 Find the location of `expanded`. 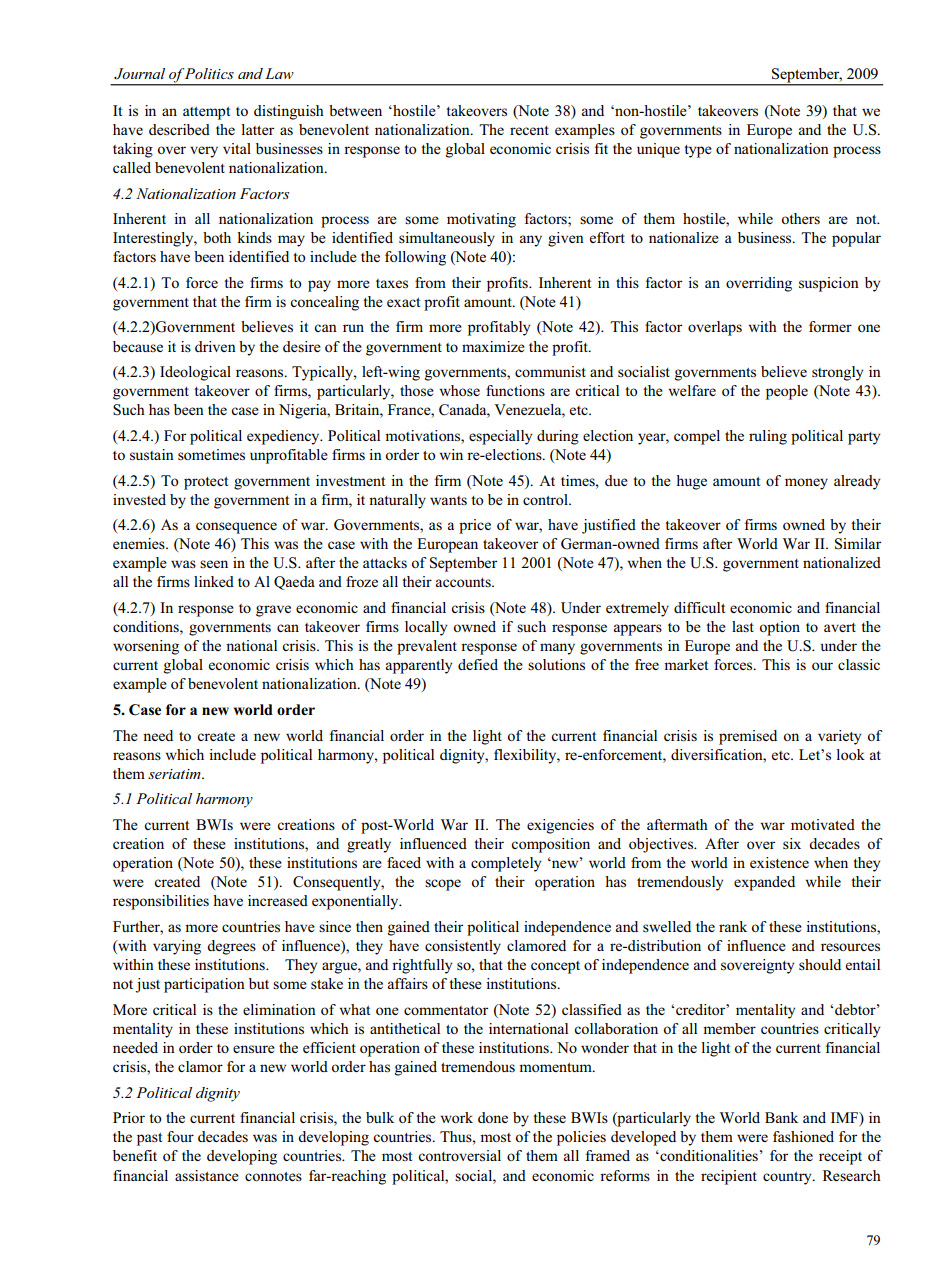

expanded is located at coordinates (764, 883).
